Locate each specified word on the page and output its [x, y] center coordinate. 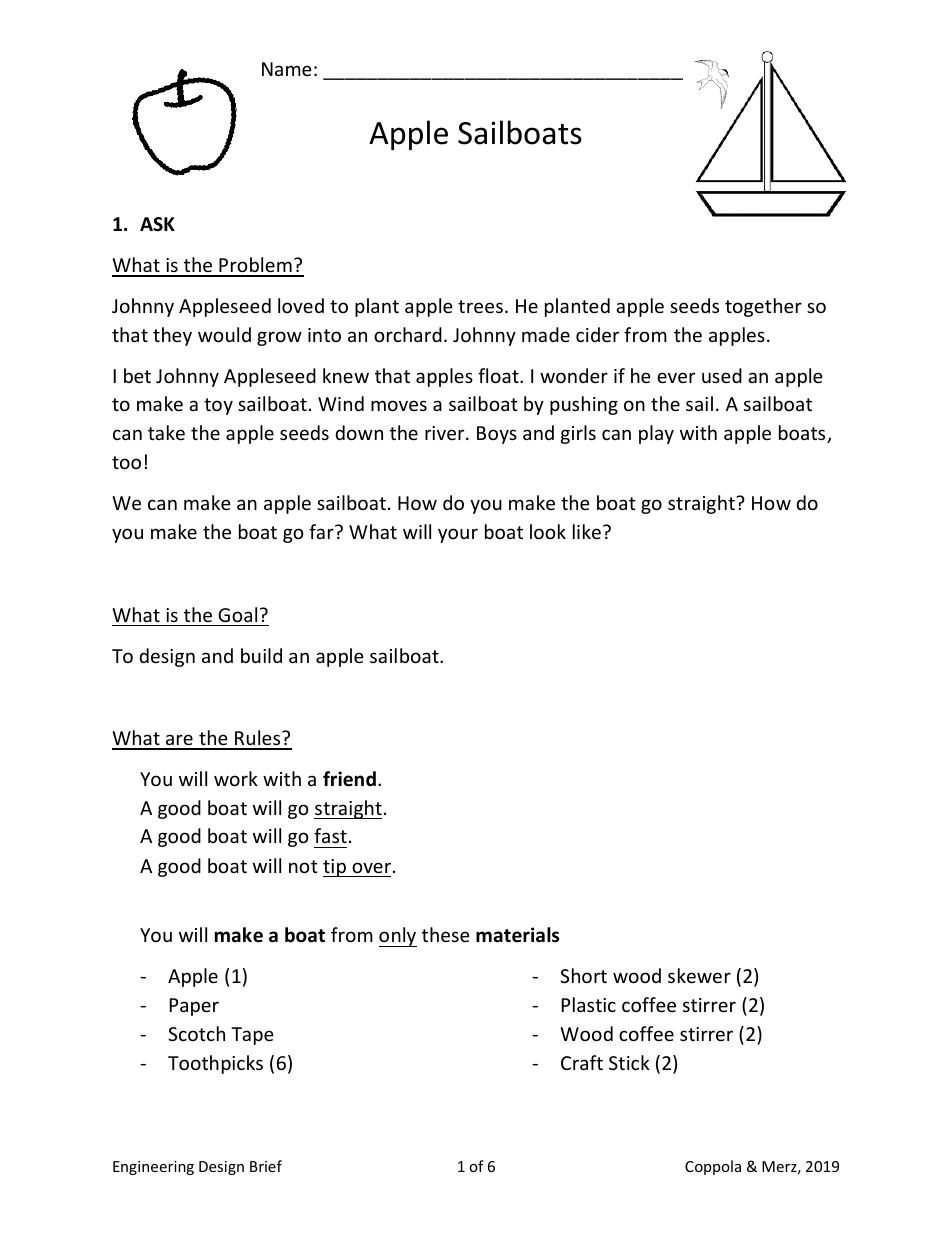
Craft [582, 1062]
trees [480, 306]
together [763, 307]
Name [287, 69]
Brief [266, 1166]
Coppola [713, 1167]
